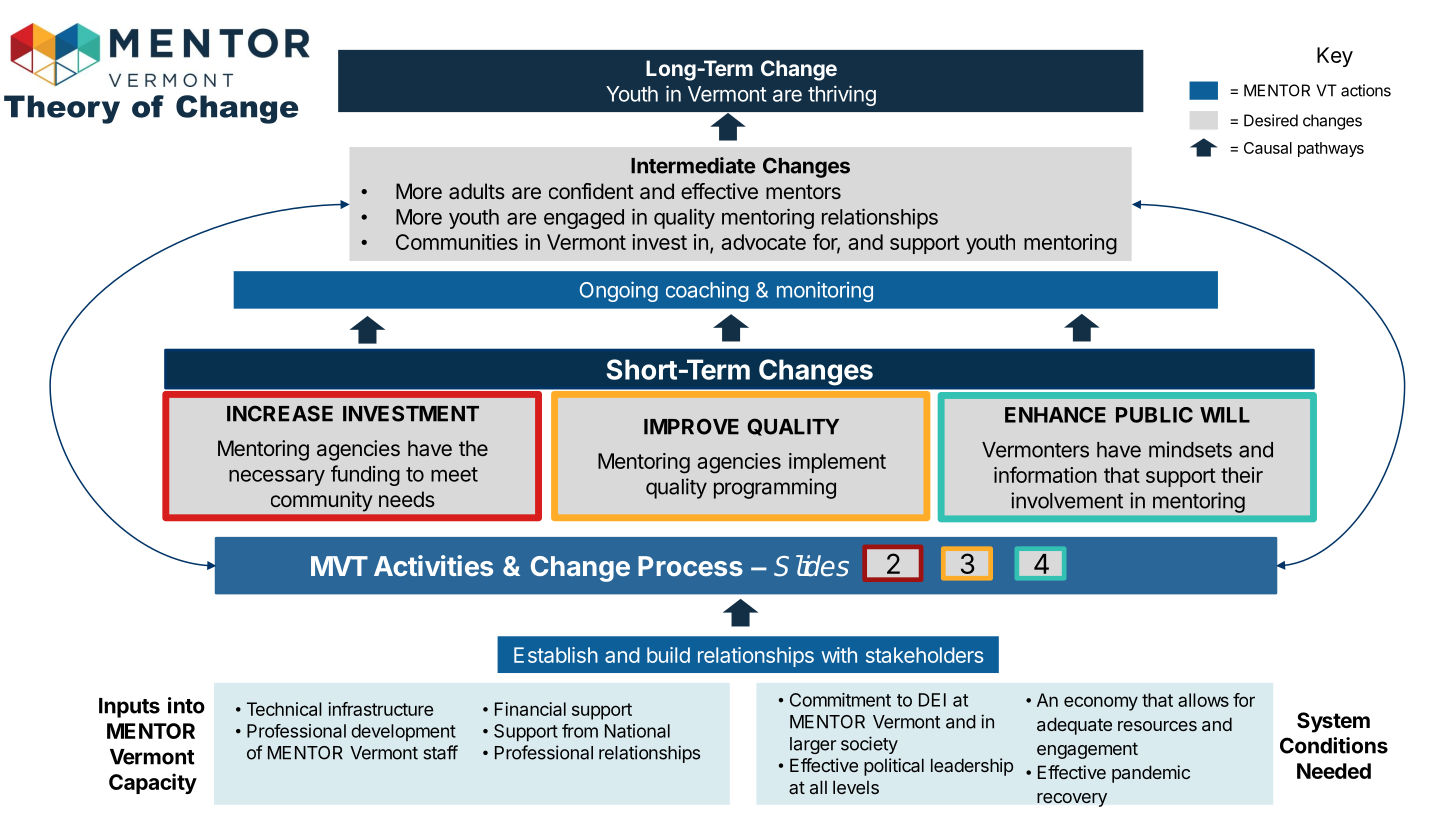 The image size is (1456, 819). I want to click on Theory, so click(62, 109).
